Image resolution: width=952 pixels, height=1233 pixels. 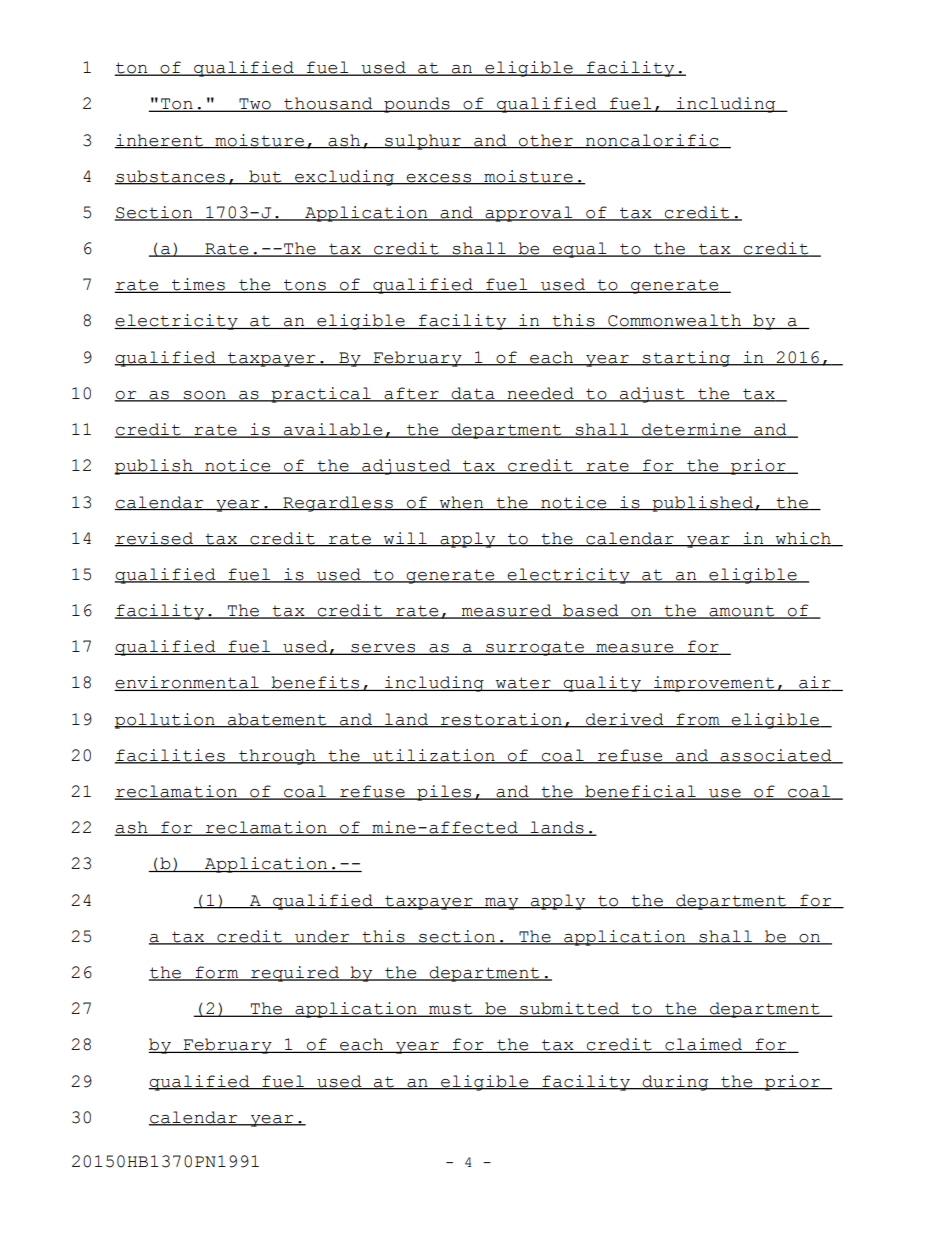 I want to click on form, so click(x=217, y=973).
